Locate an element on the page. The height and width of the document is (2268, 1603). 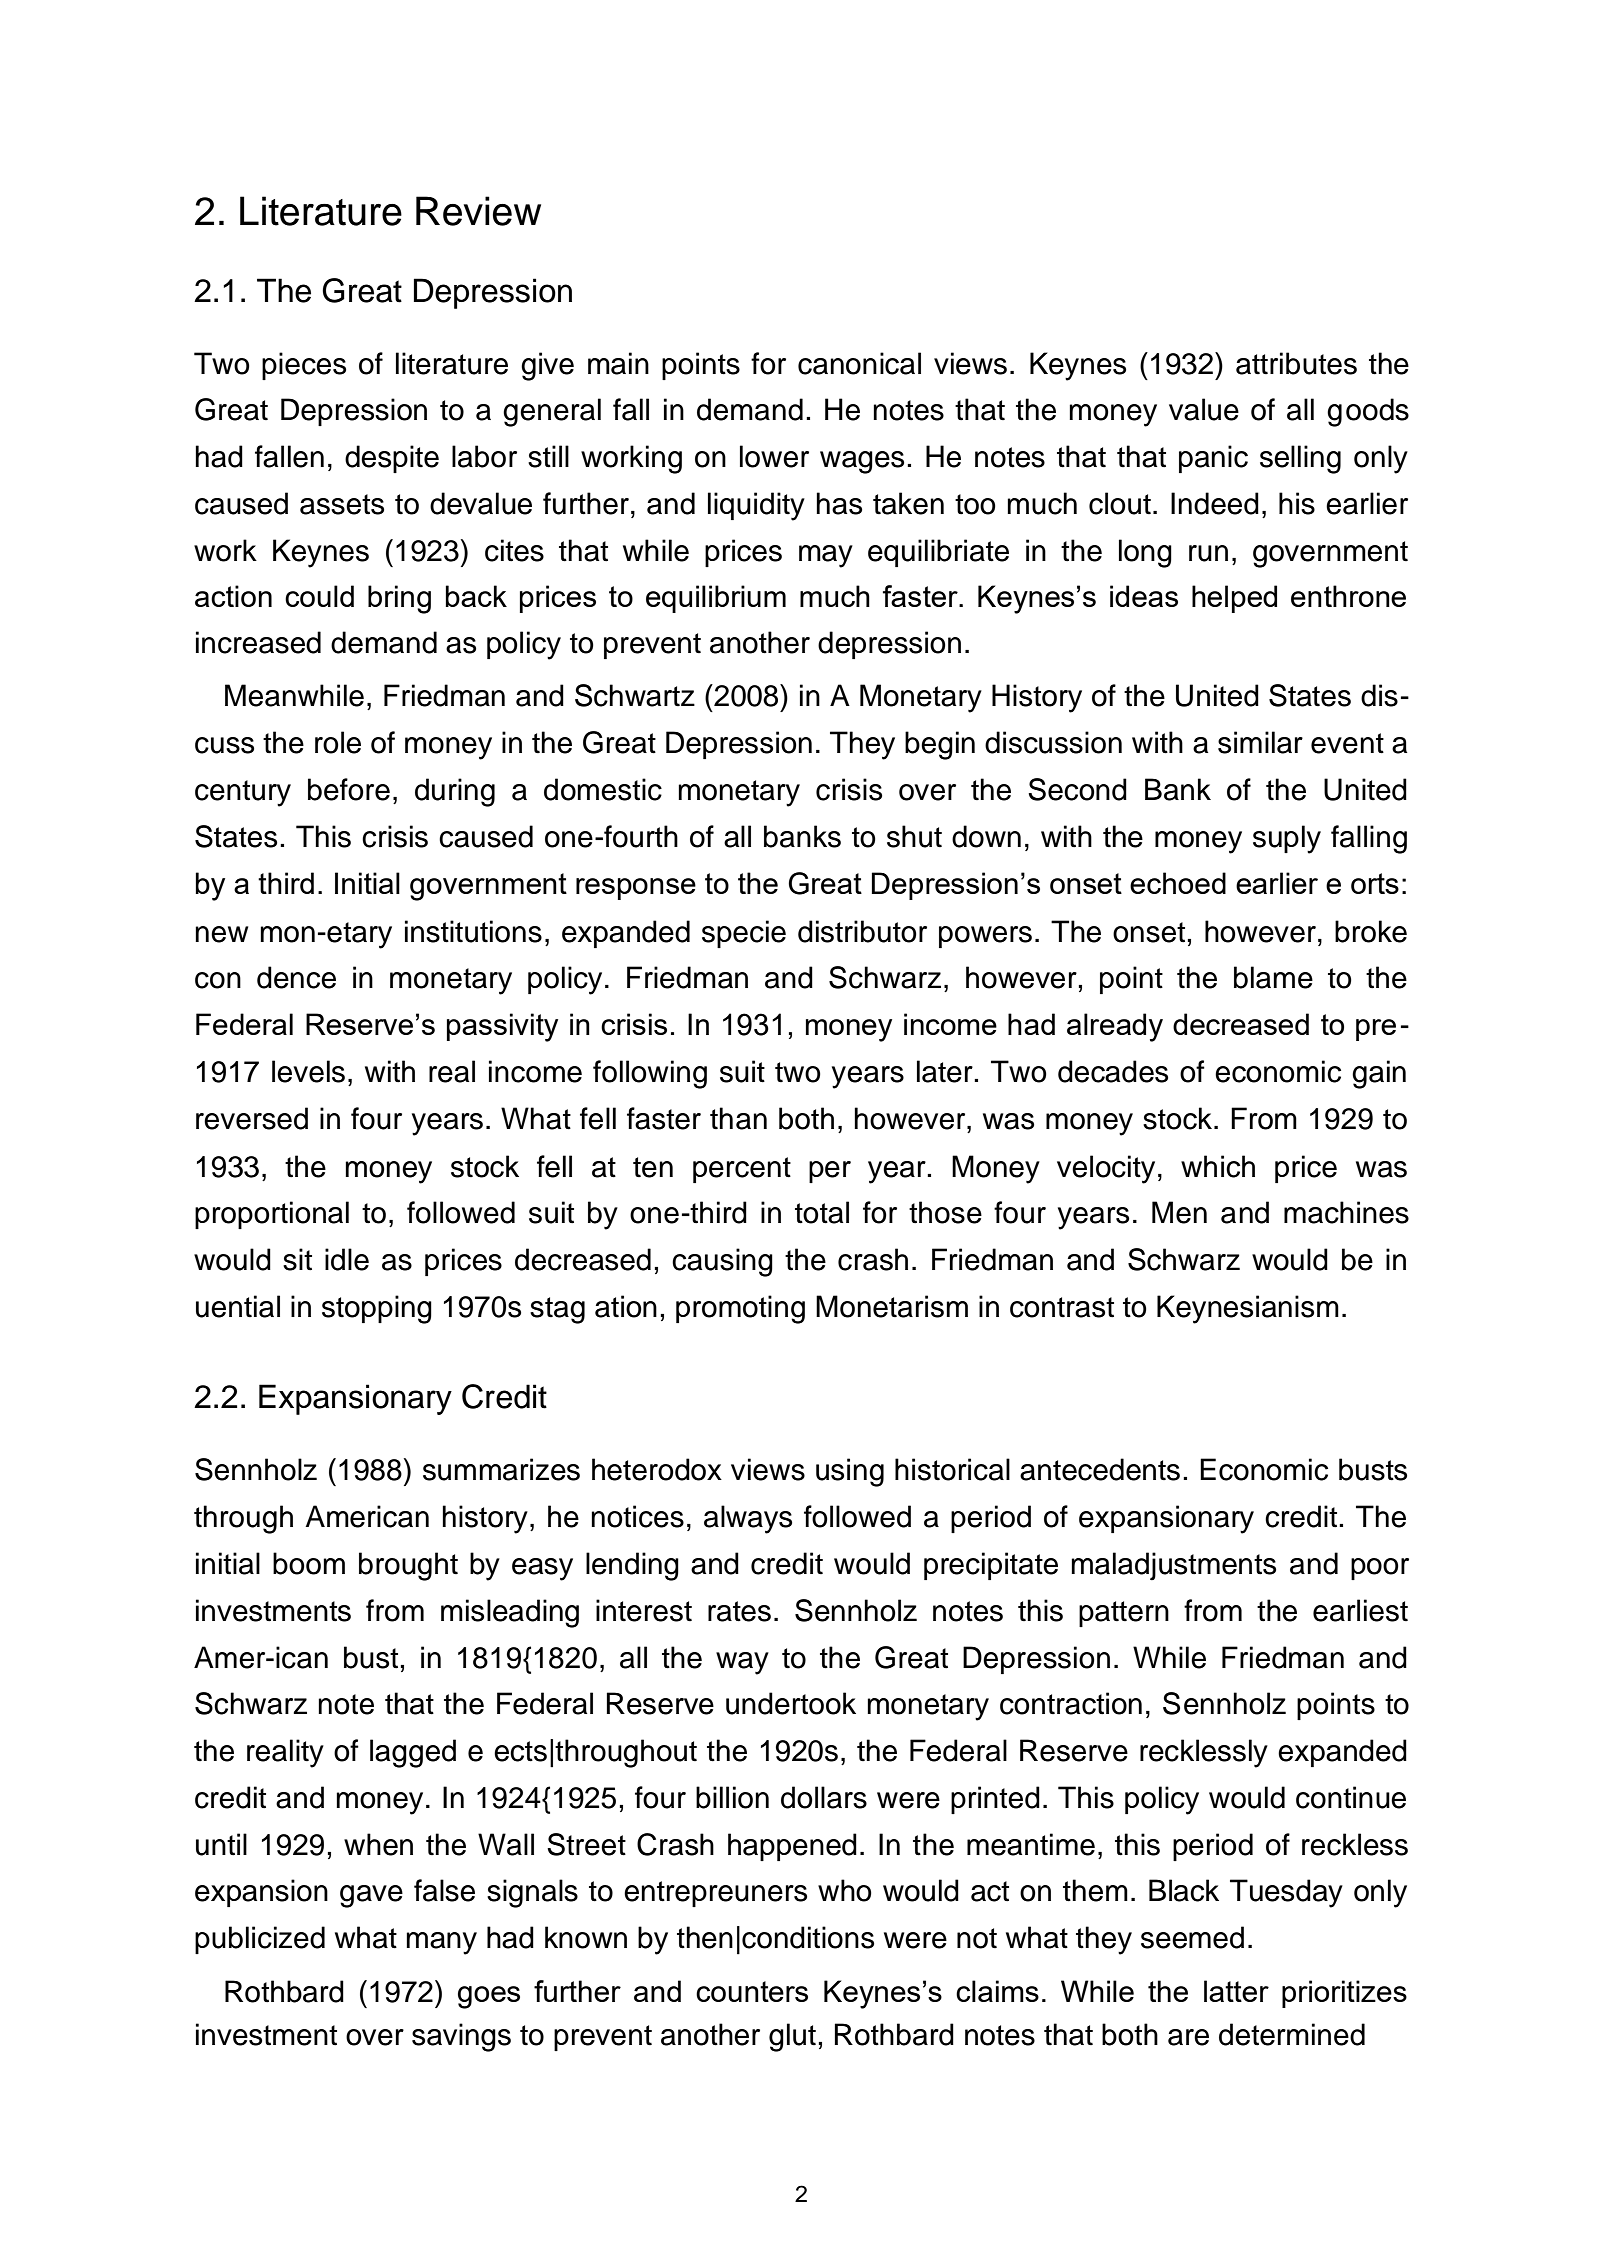
Review is located at coordinates (478, 211).
